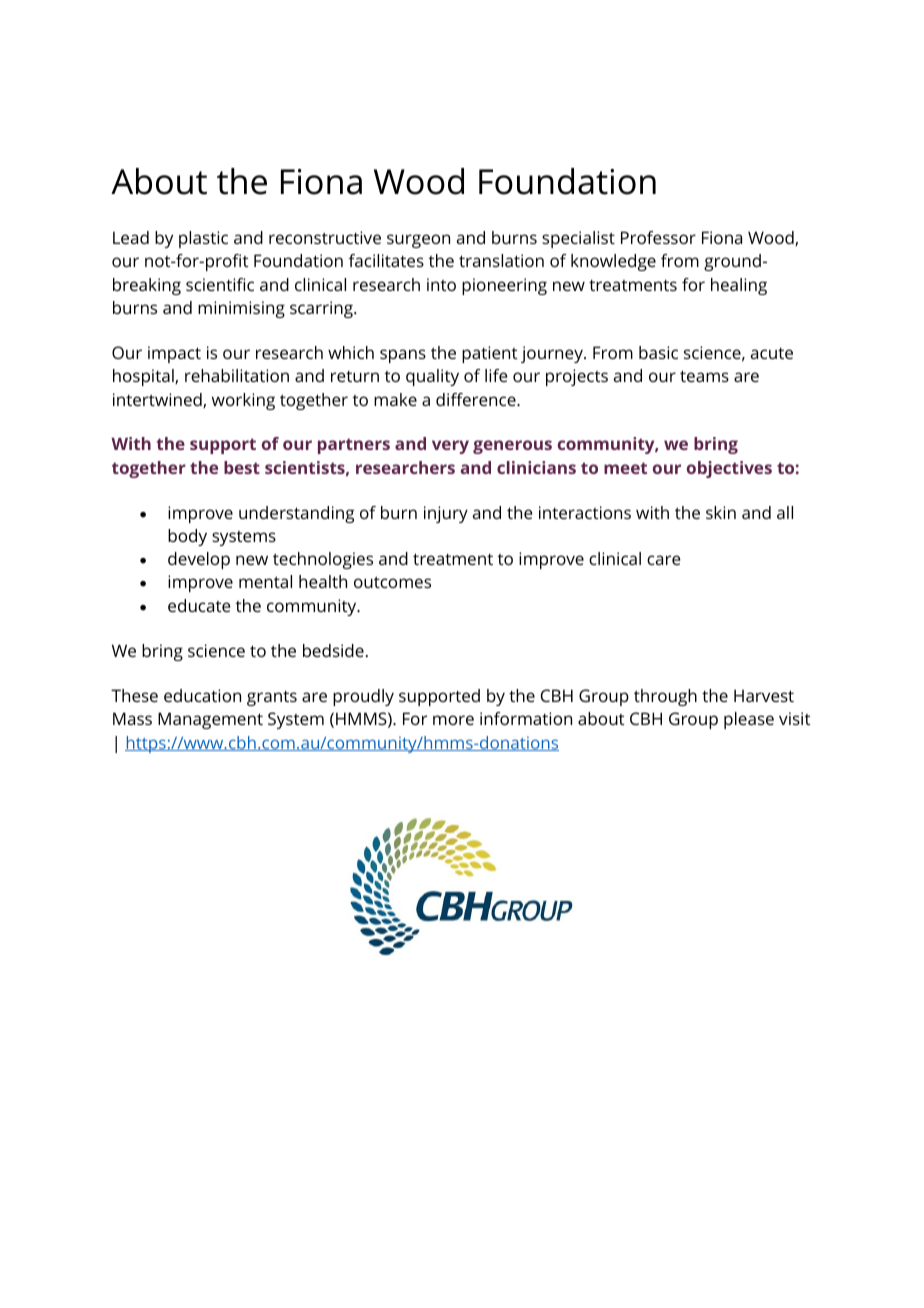  Describe the element at coordinates (453, 720) in the page. I see `more` at that location.
